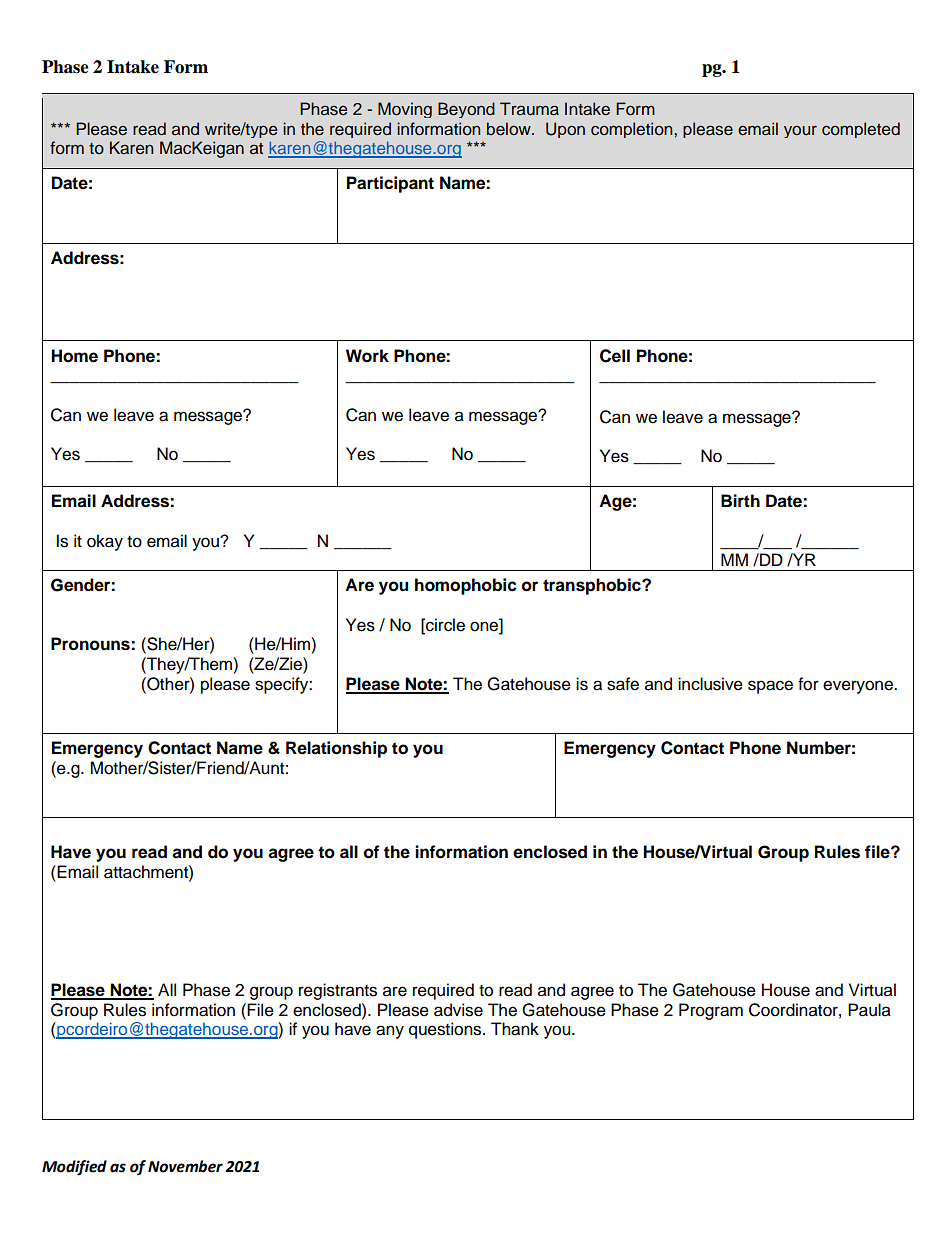  Describe the element at coordinates (105, 542) in the page. I see `okay` at that location.
